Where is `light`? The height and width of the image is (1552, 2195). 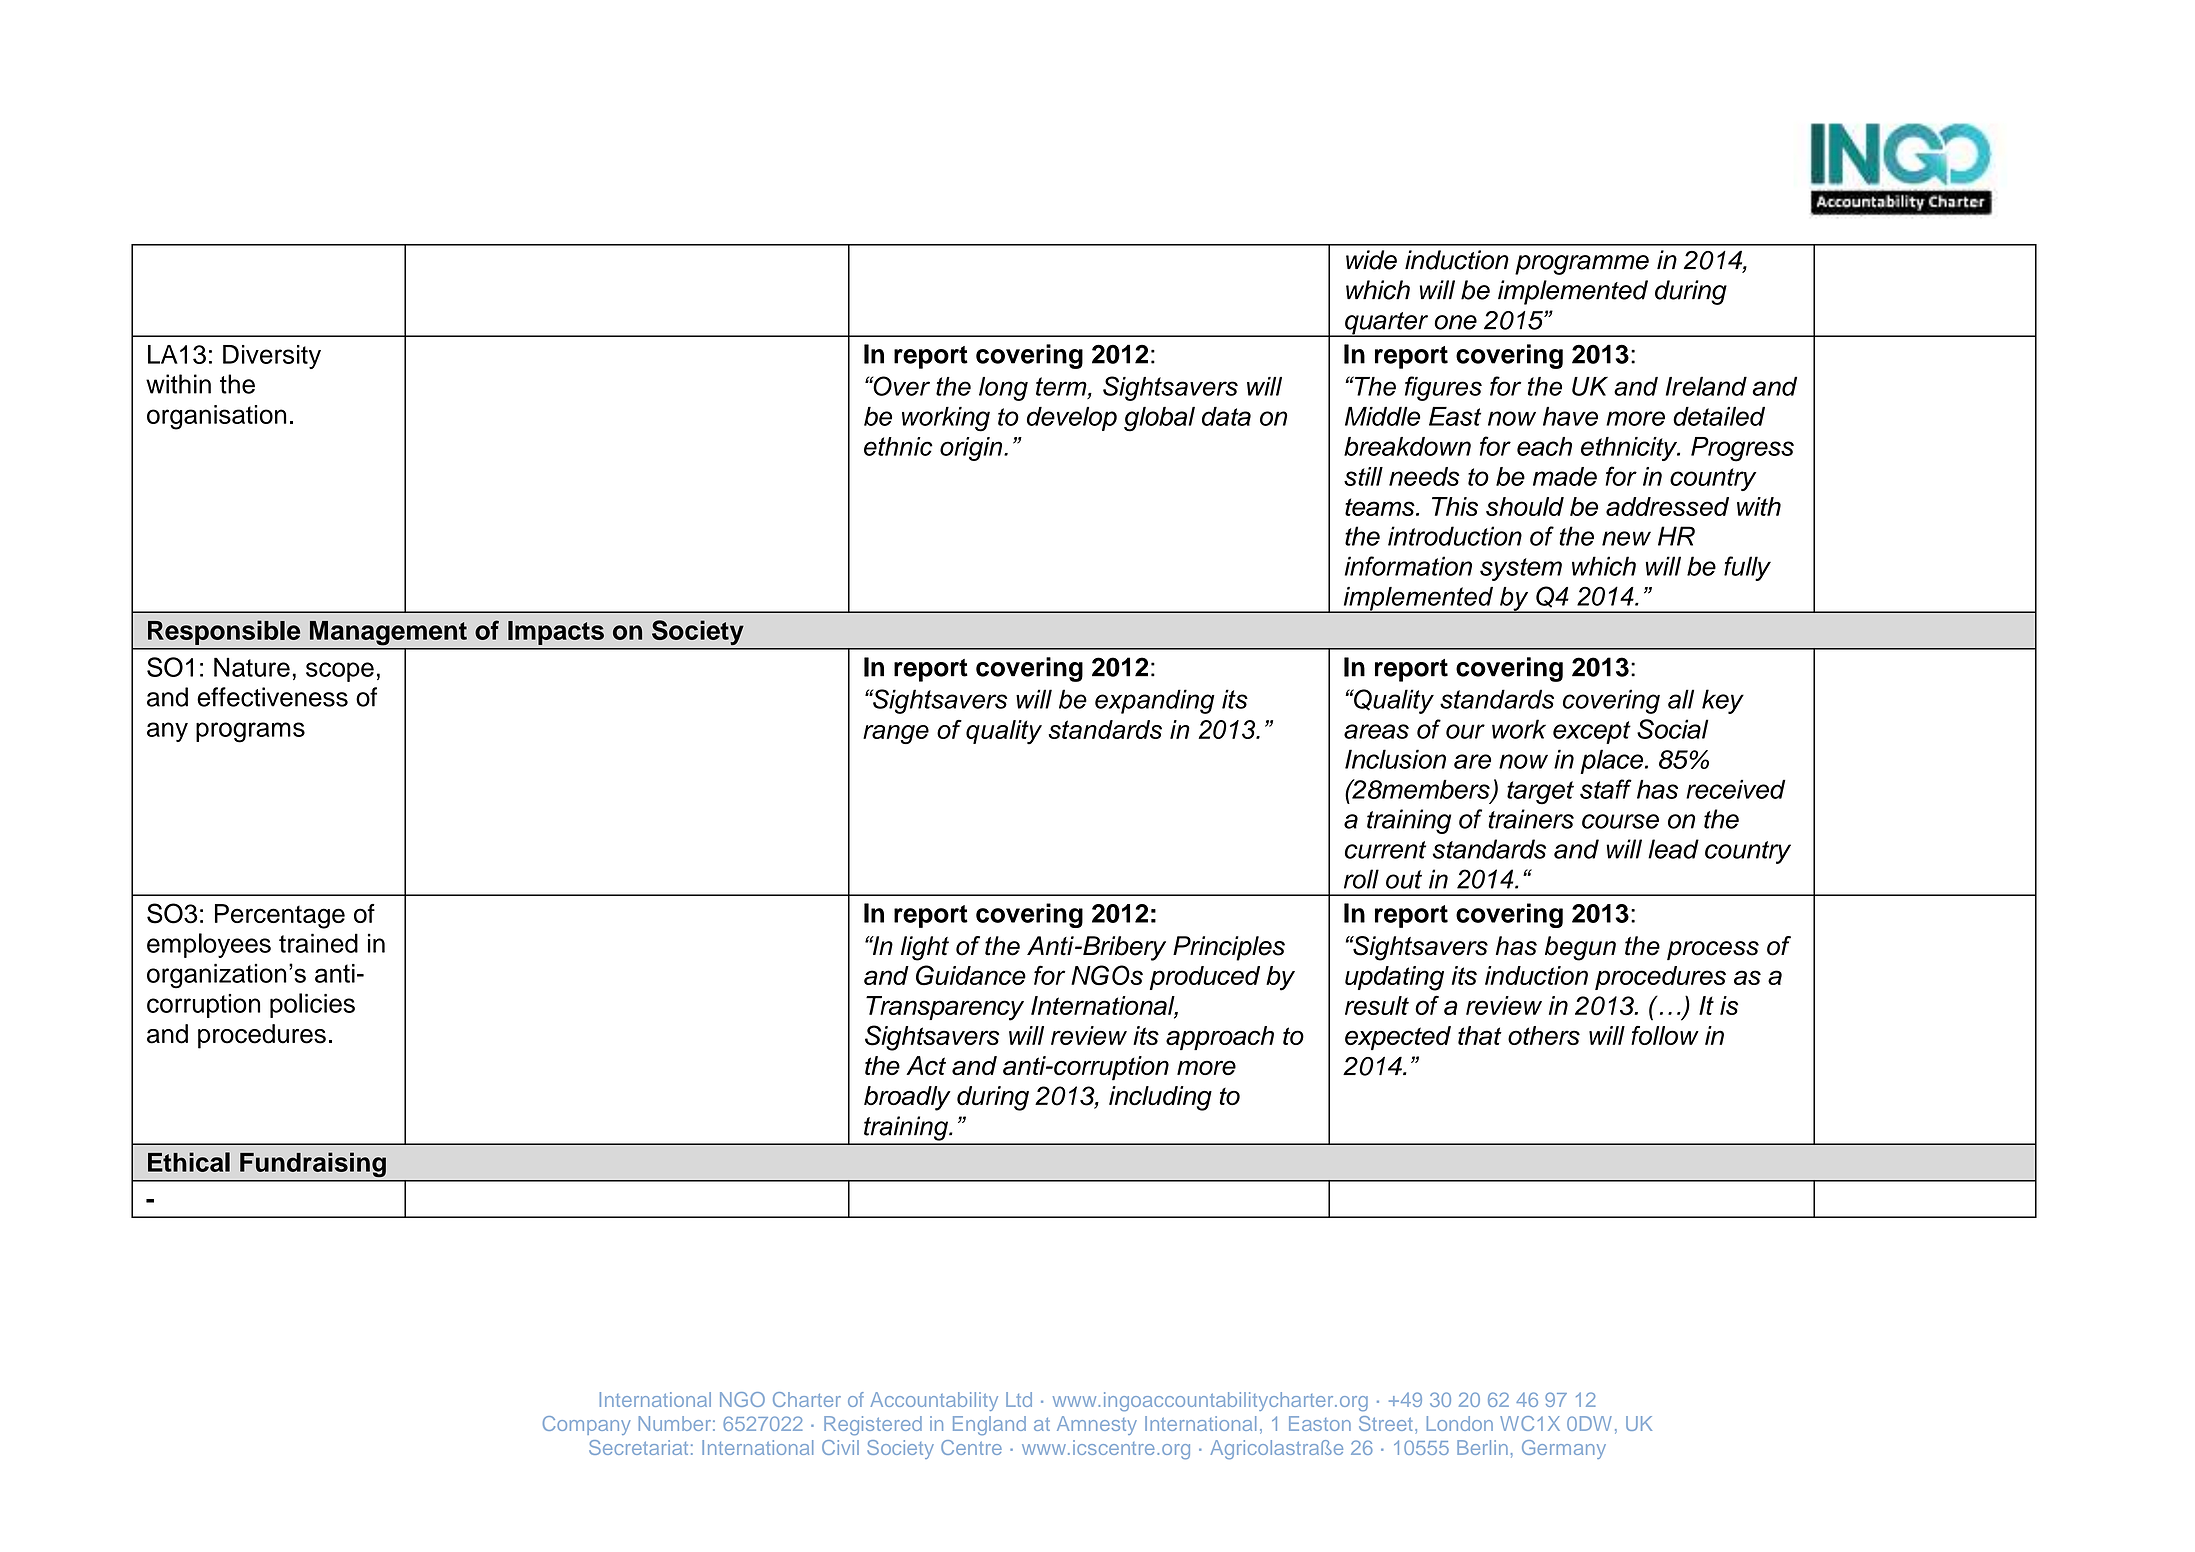 light is located at coordinates (925, 948).
